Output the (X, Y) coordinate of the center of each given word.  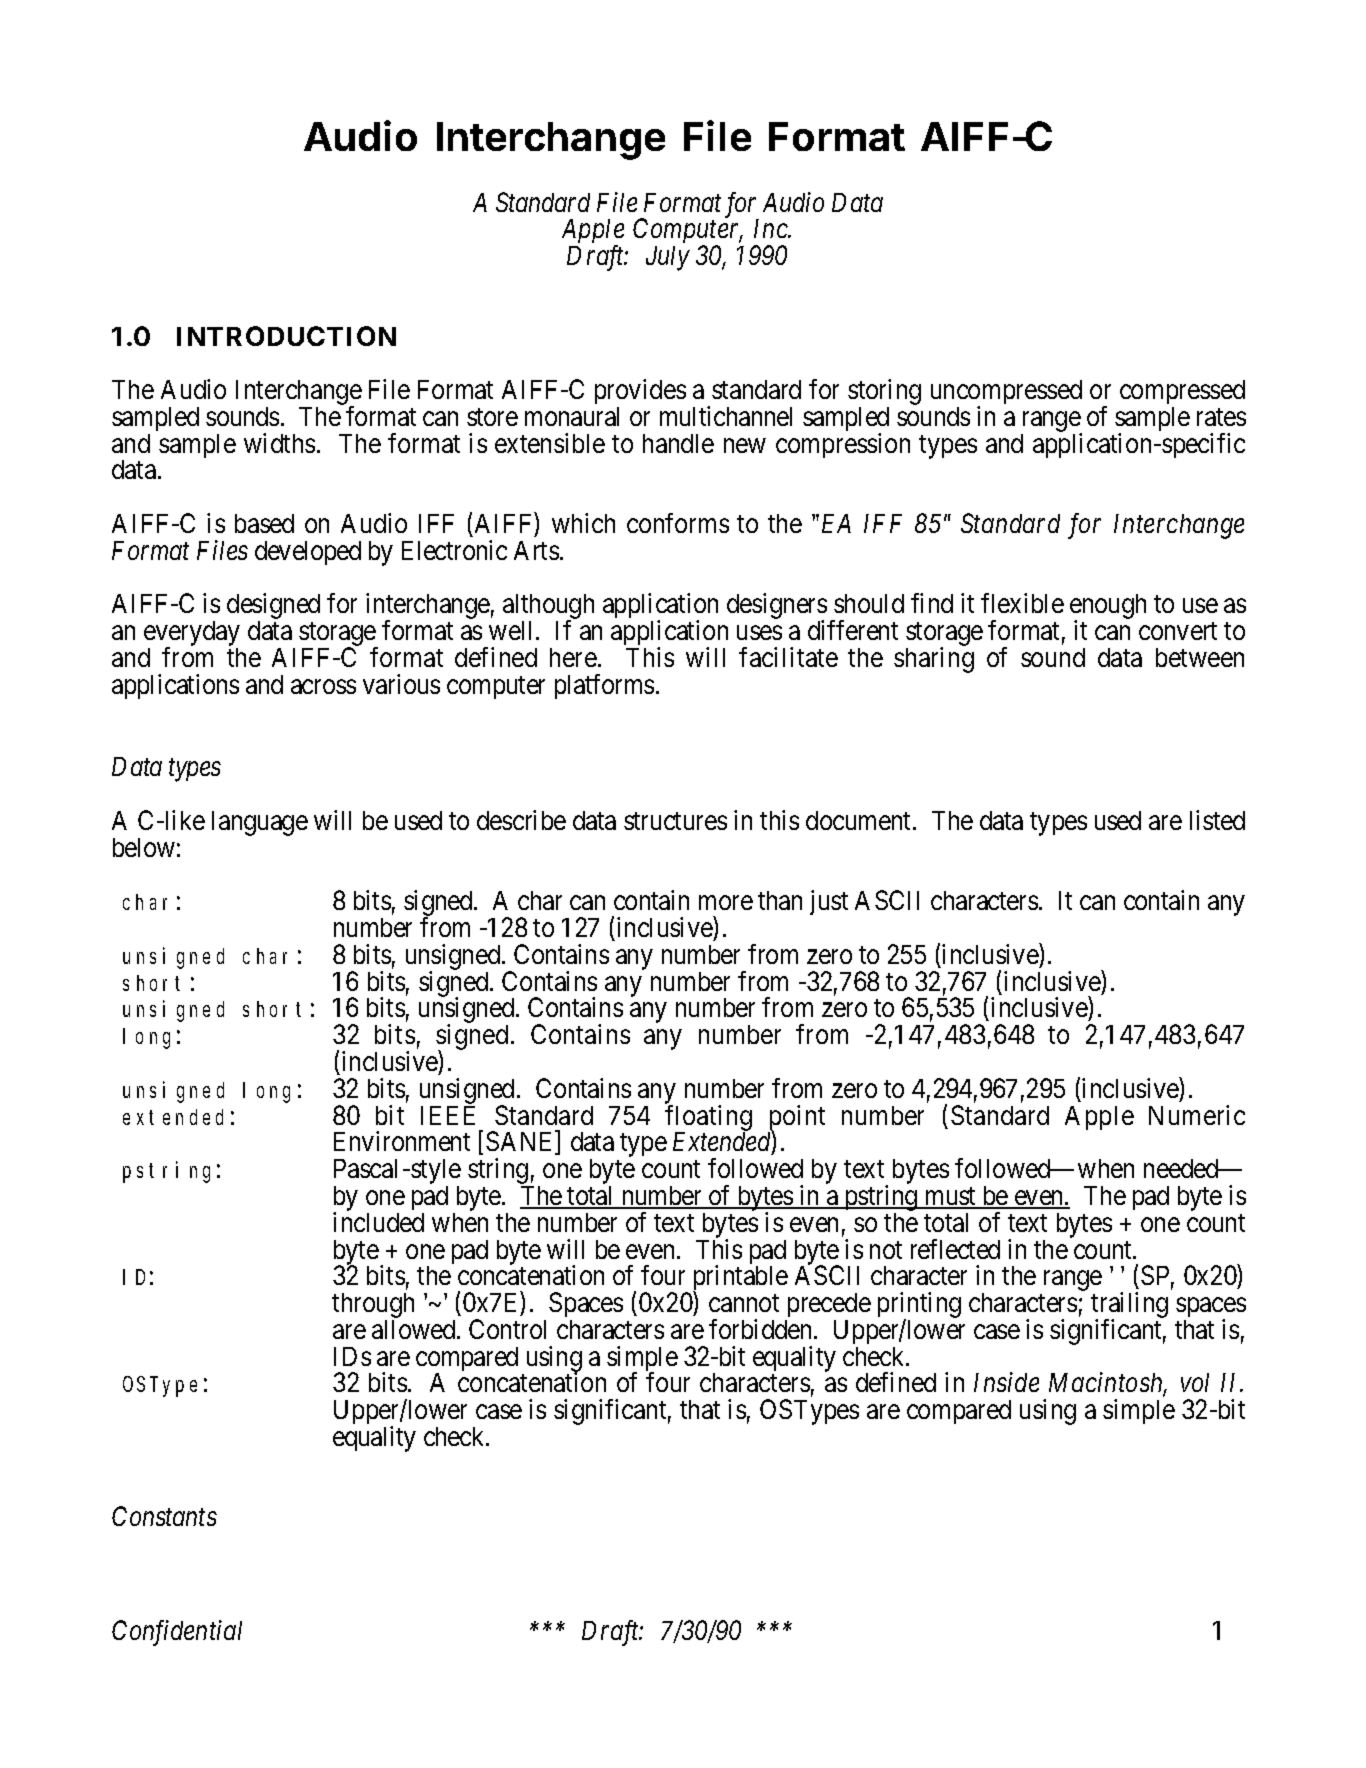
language (260, 823)
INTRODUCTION (286, 336)
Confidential (177, 1633)
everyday (192, 635)
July (668, 258)
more (726, 903)
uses (759, 633)
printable (740, 1279)
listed (1217, 820)
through (373, 1307)
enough (1108, 608)
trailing (1129, 1306)
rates (1221, 417)
